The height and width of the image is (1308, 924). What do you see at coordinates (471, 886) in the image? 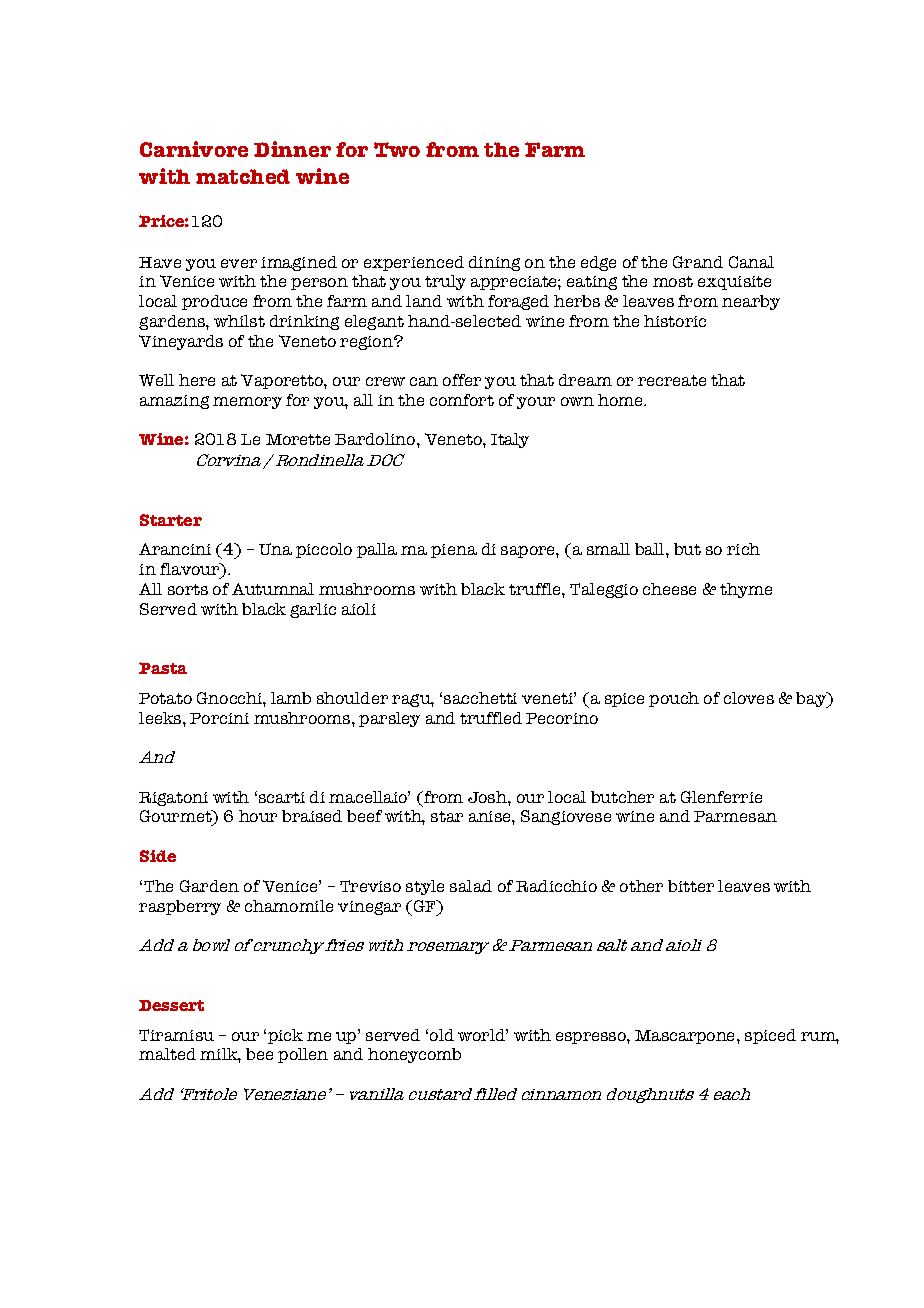
I see `salad` at bounding box center [471, 886].
